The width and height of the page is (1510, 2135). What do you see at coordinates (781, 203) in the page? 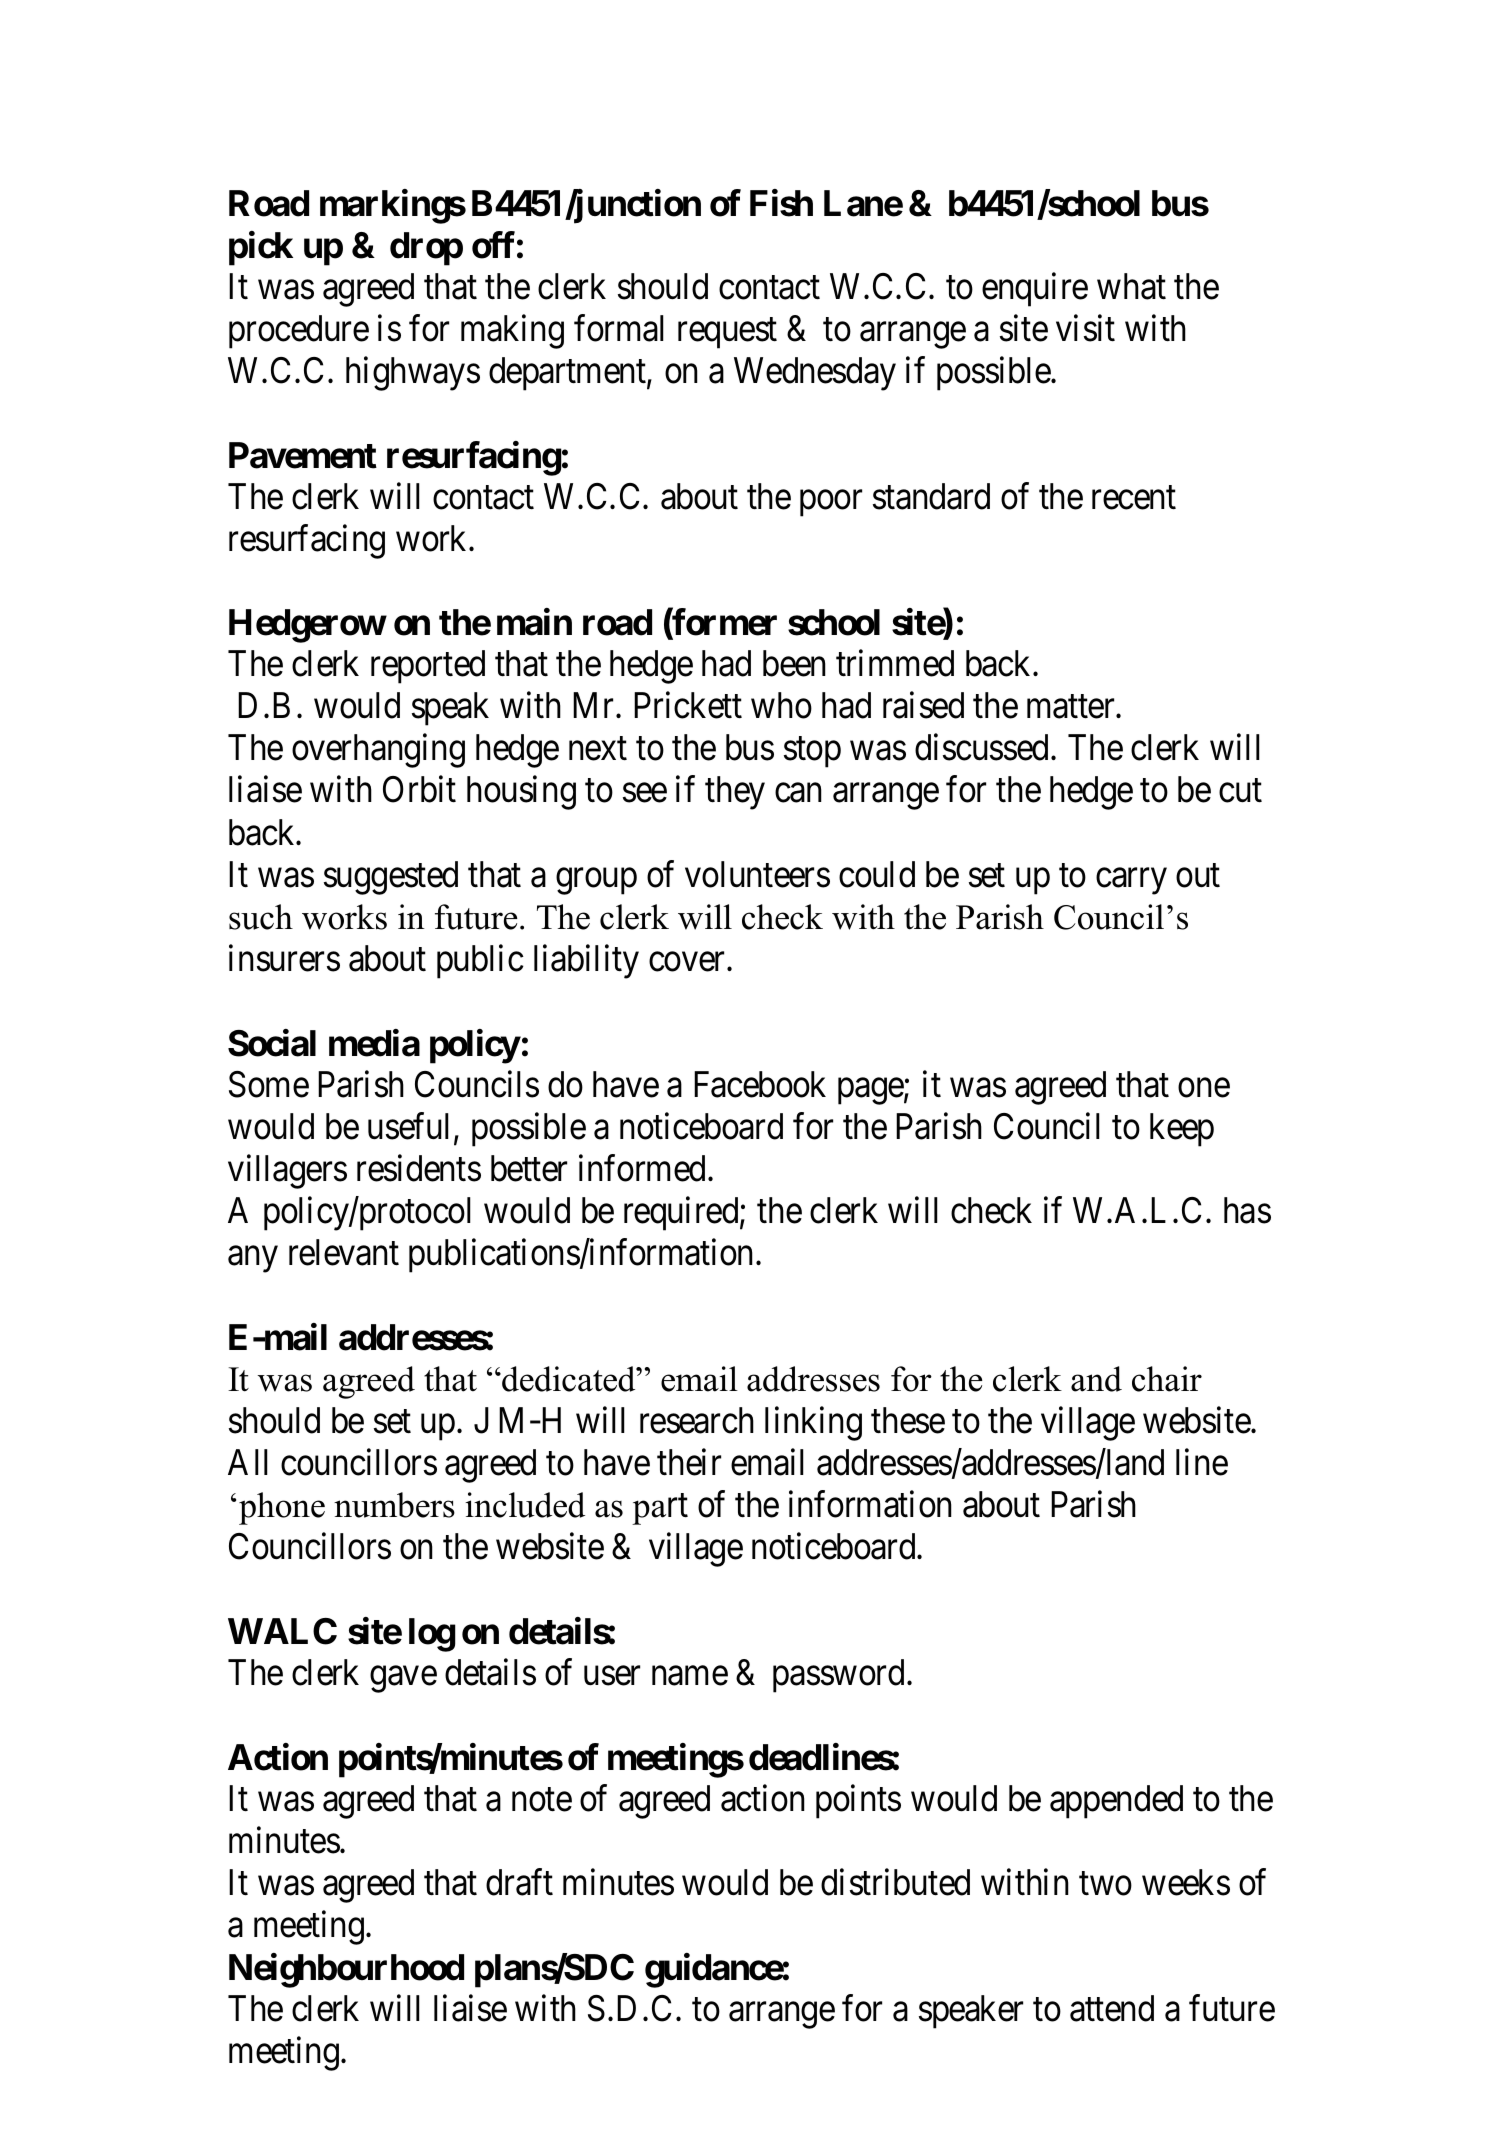
I see `Fish` at bounding box center [781, 203].
